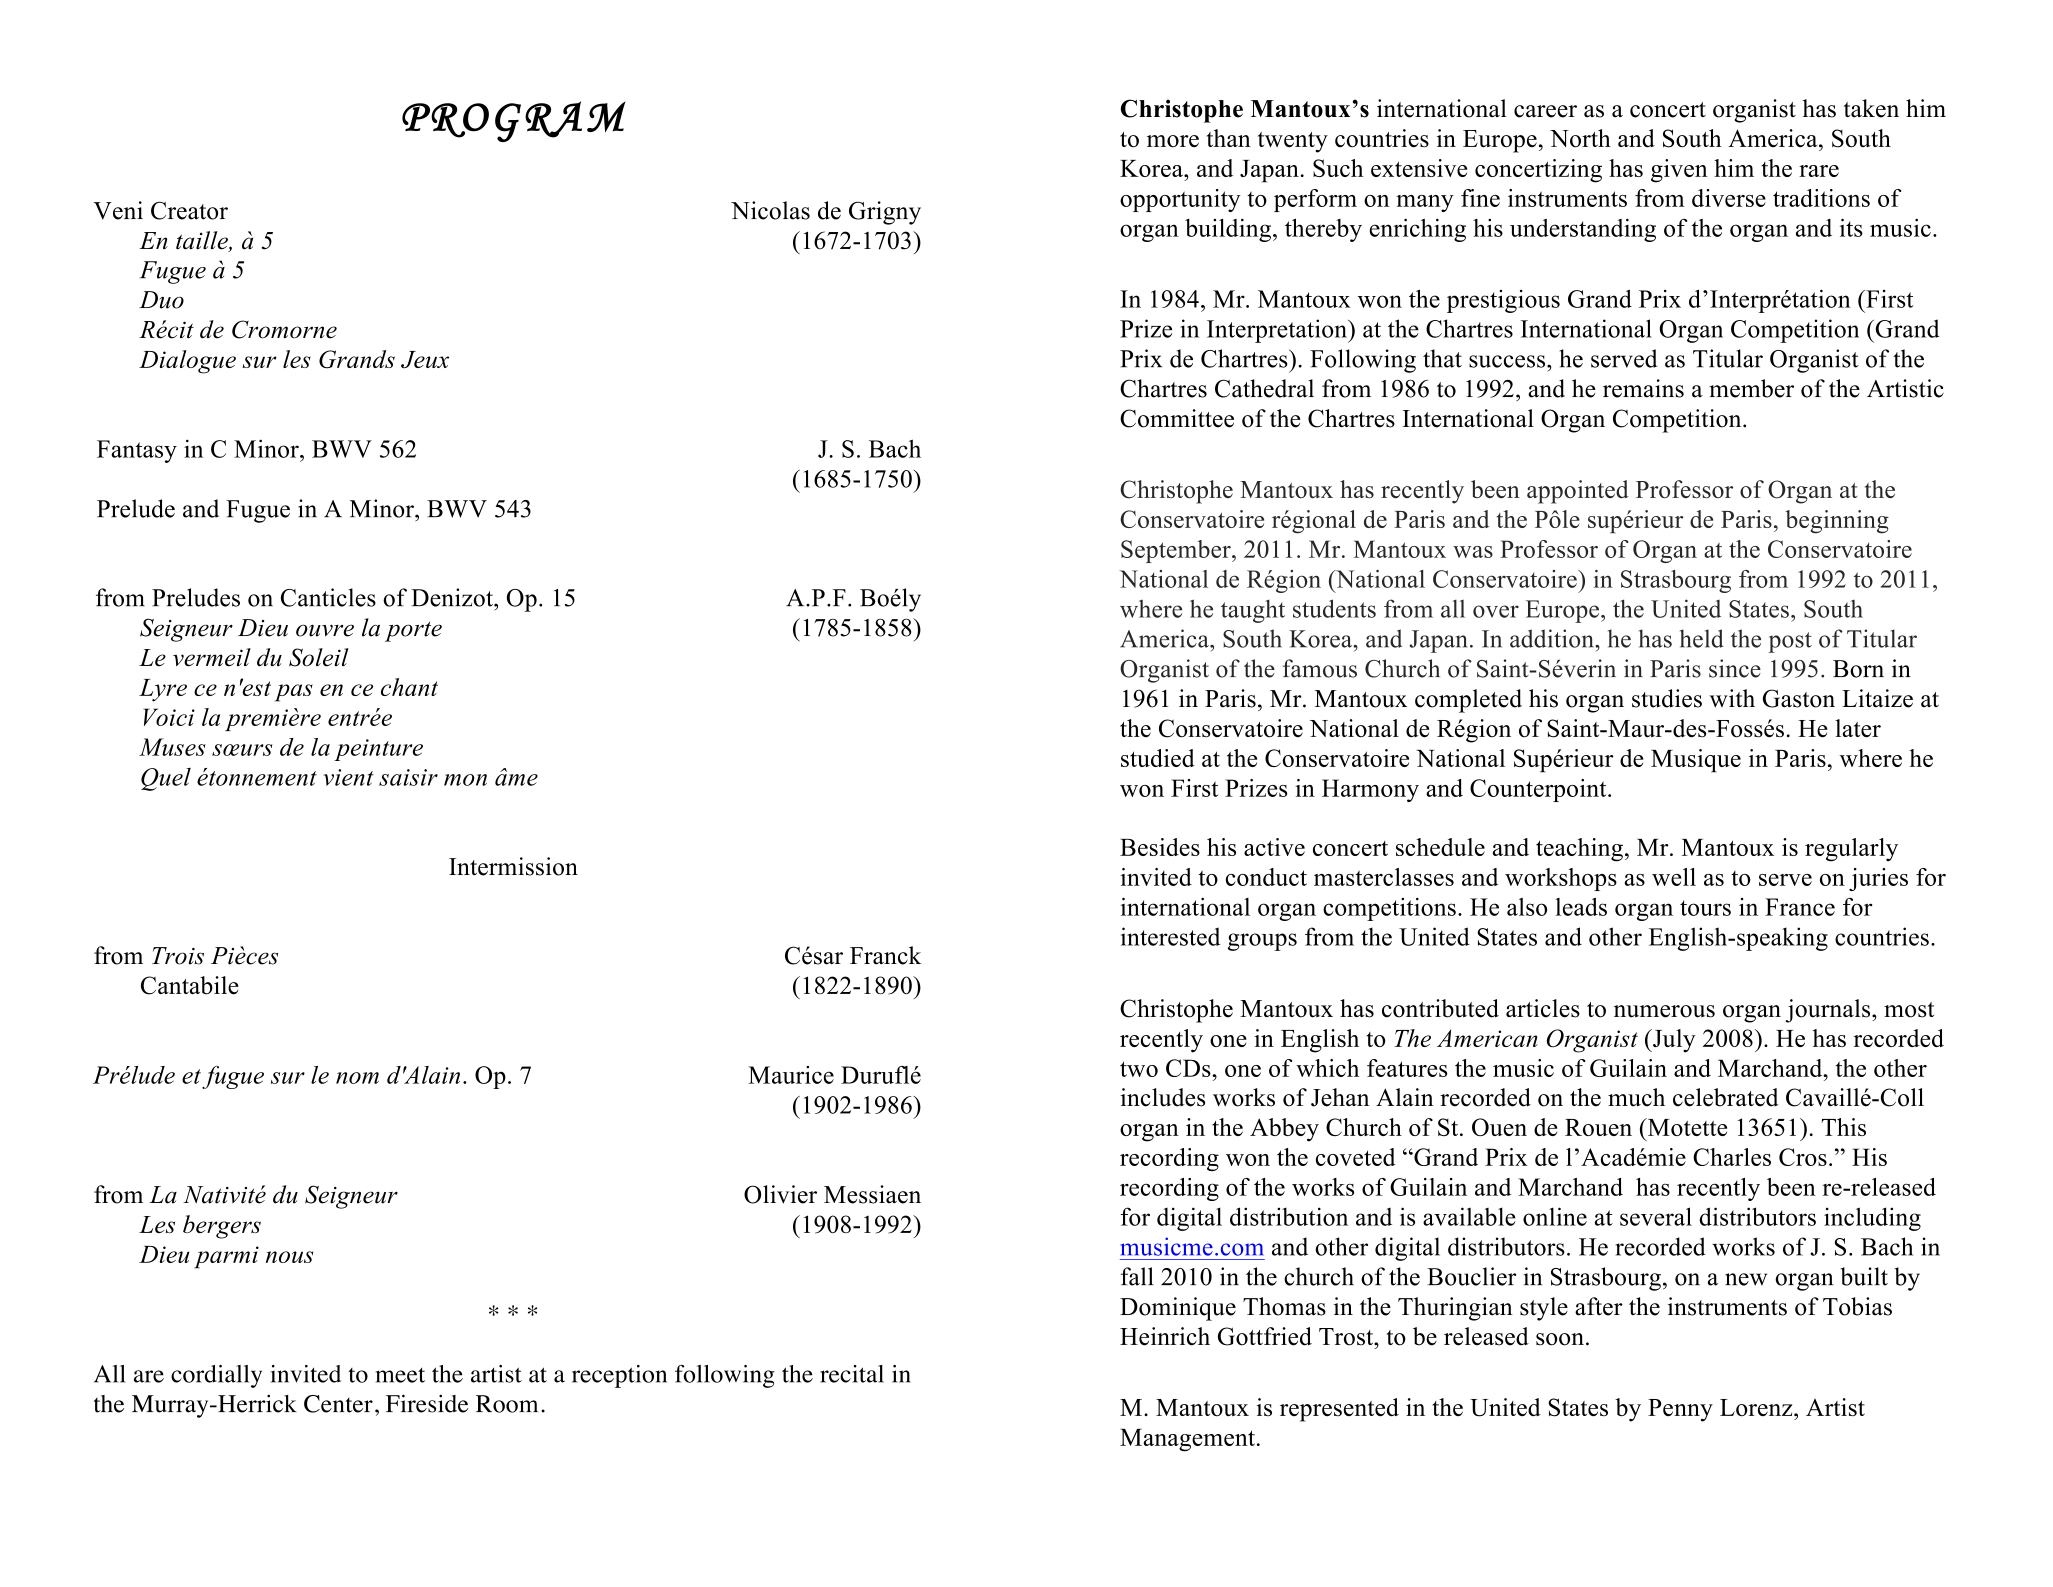  Describe the element at coordinates (338, 1404) in the screenshot. I see `Center` at that location.
